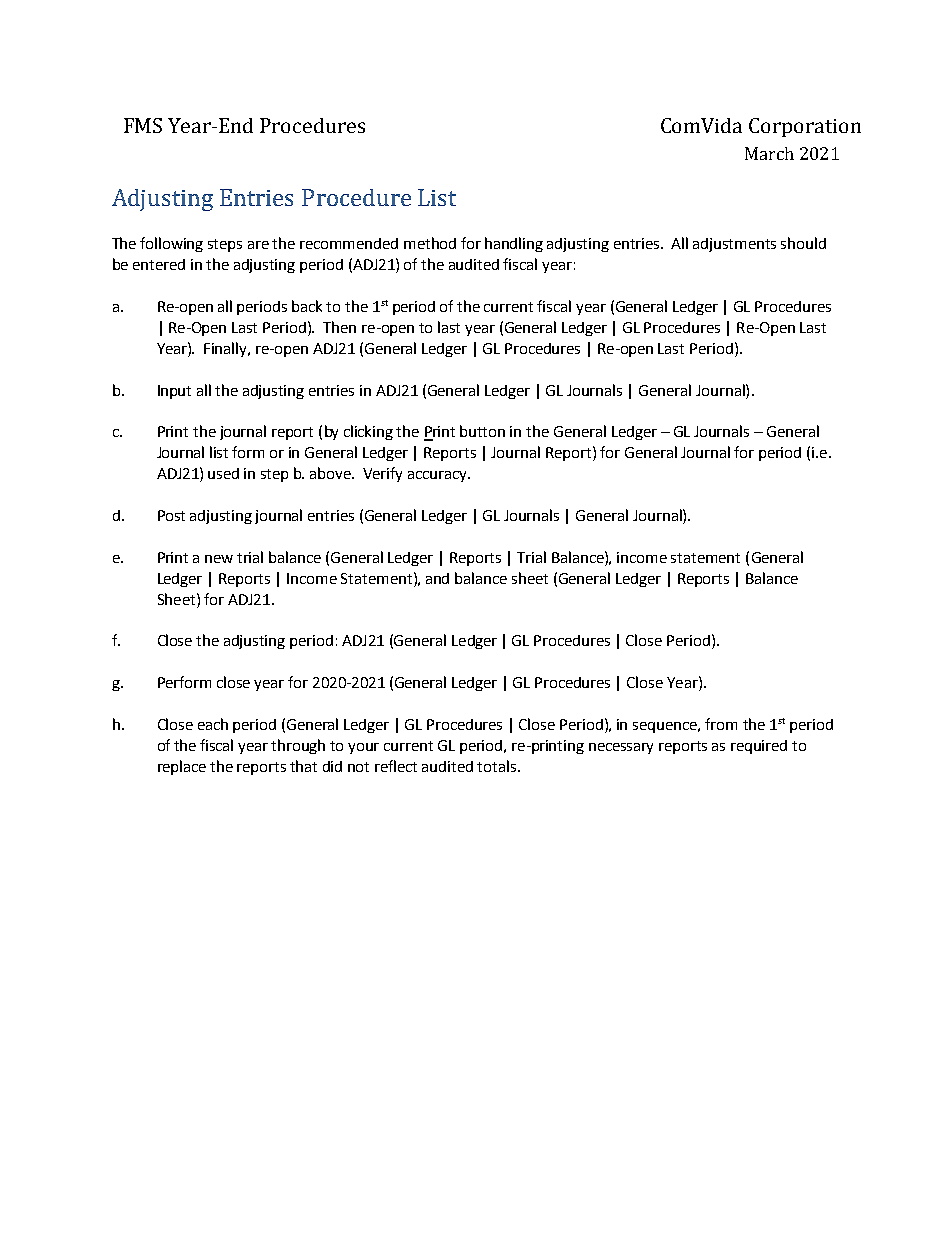  What do you see at coordinates (339, 327) in the document?
I see `Then` at bounding box center [339, 327].
